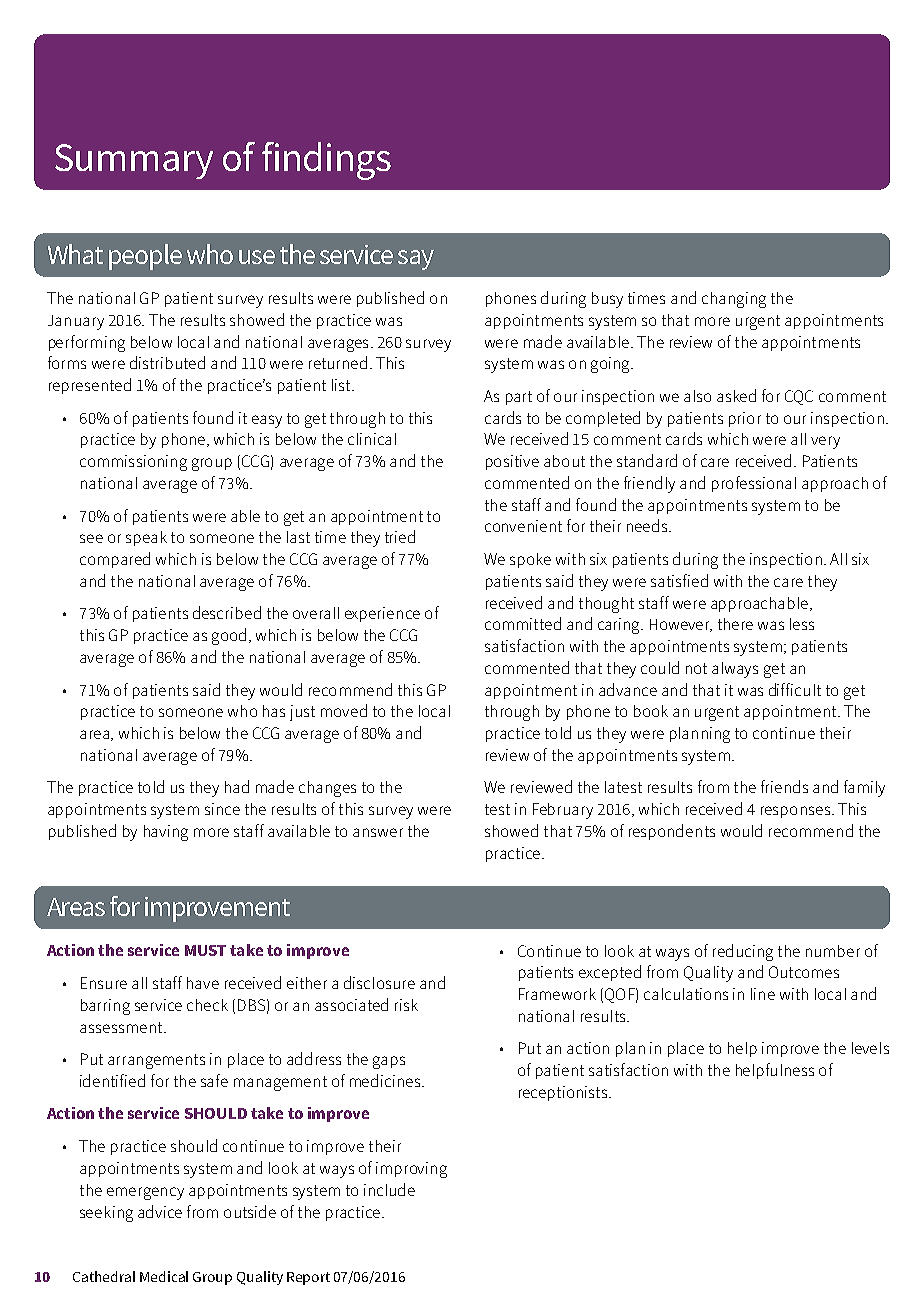 The height and width of the screenshot is (1308, 924). What do you see at coordinates (146, 538) in the screenshot?
I see `speak` at bounding box center [146, 538].
